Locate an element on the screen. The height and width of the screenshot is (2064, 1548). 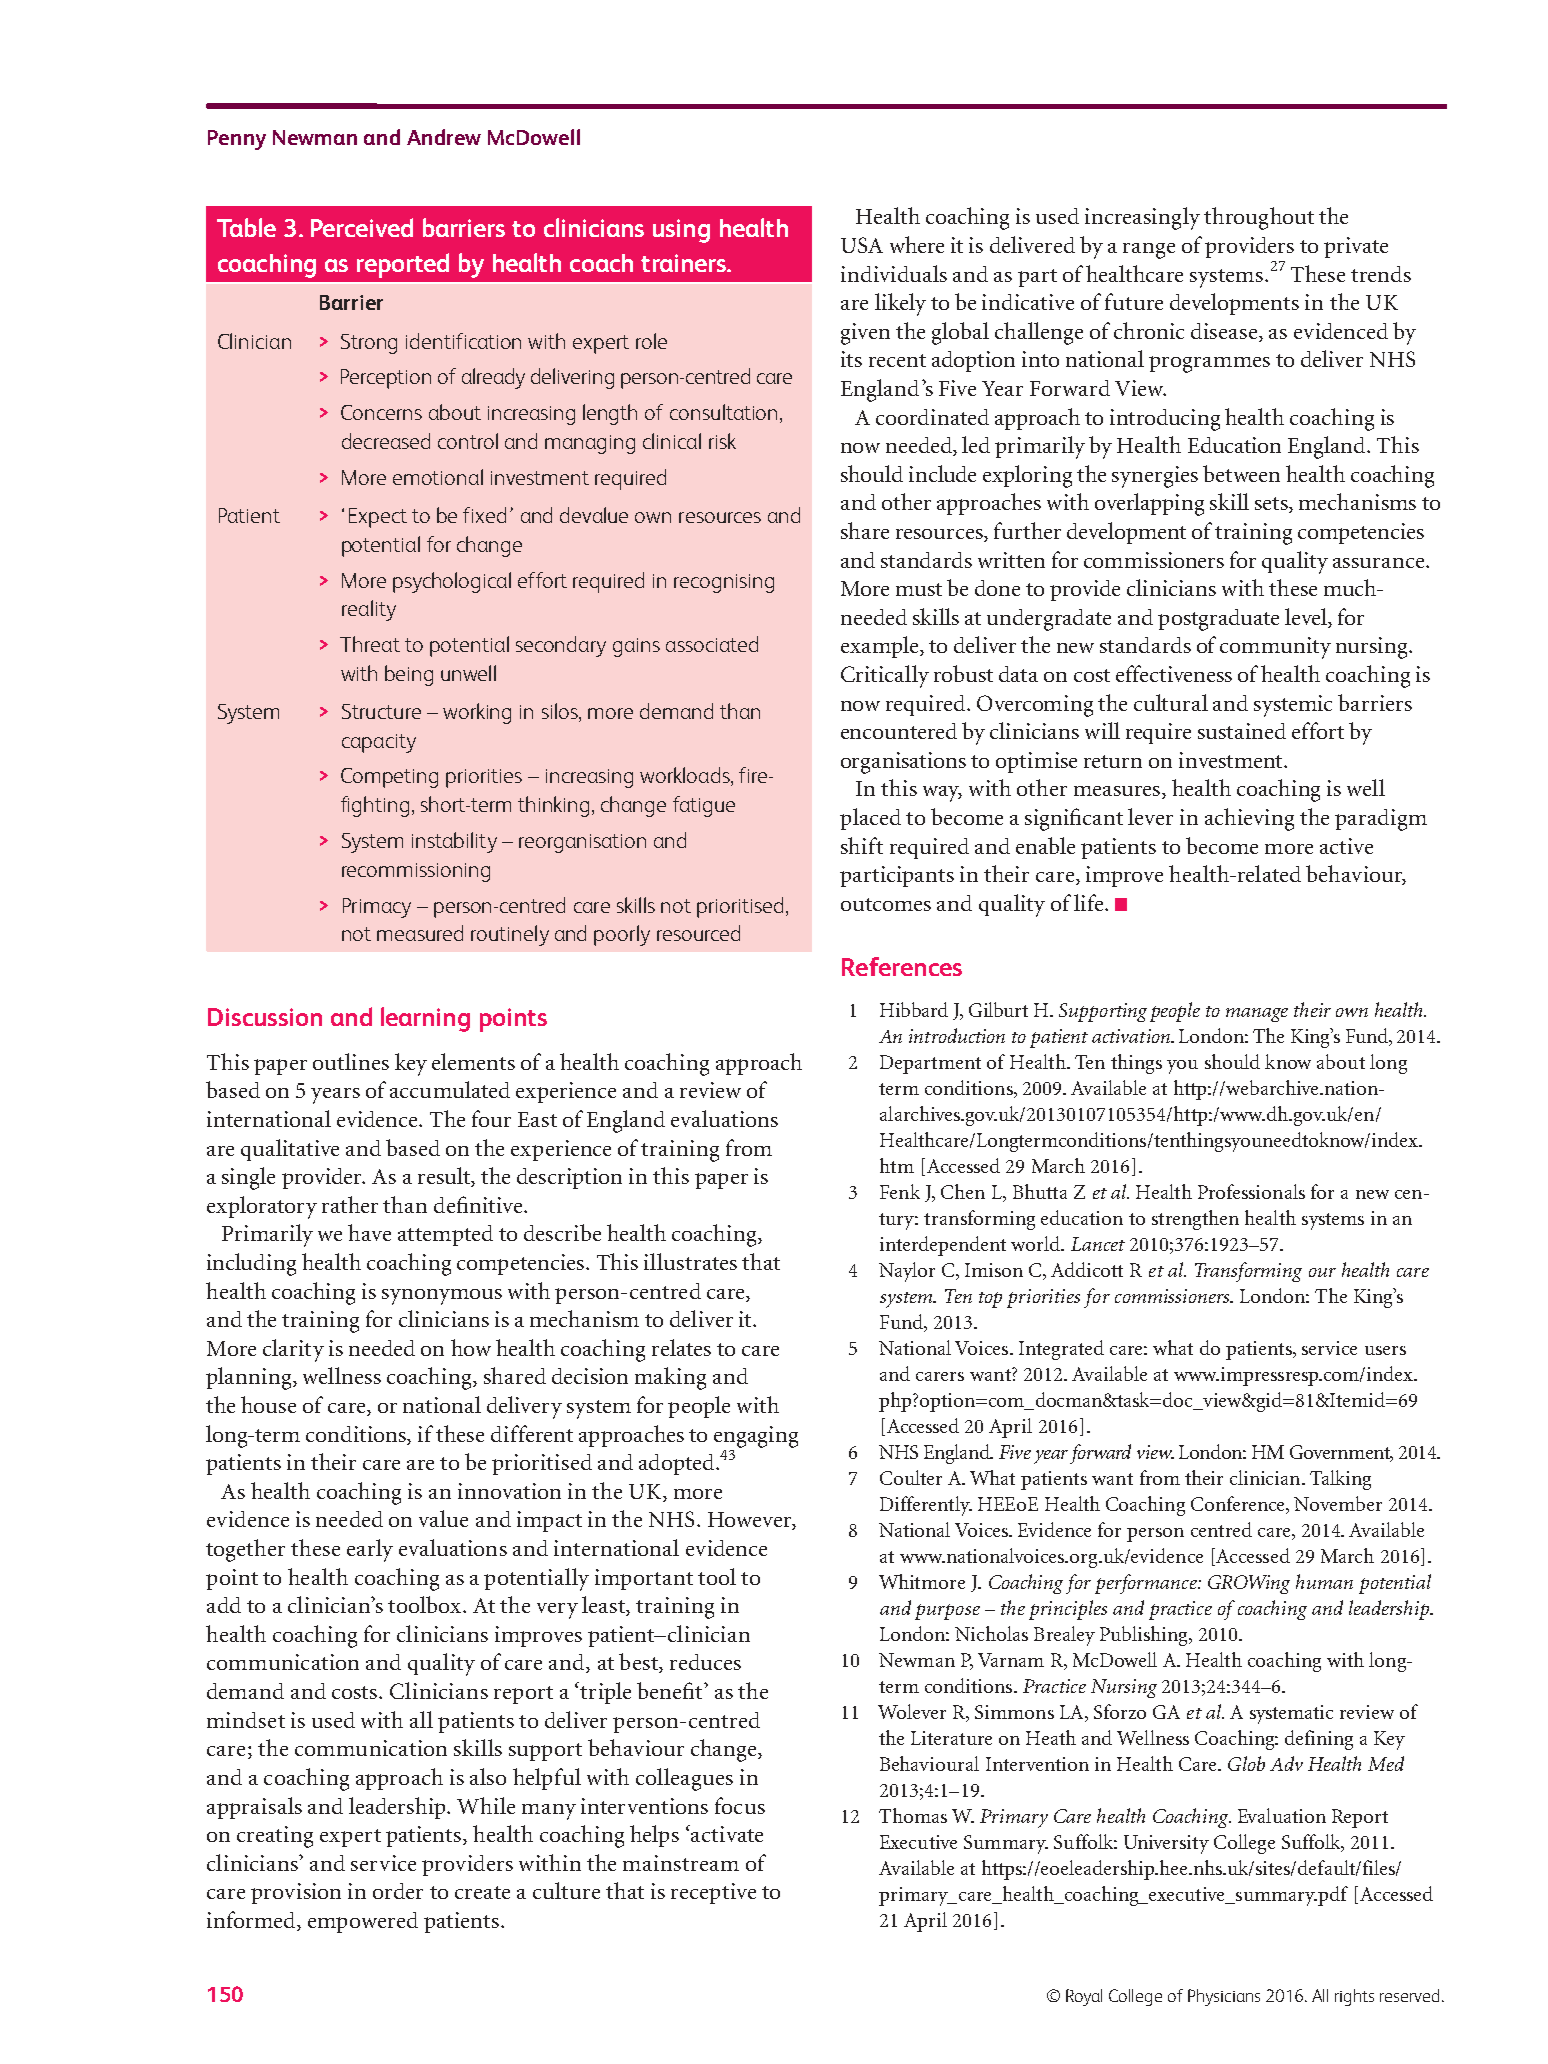
example is located at coordinates (881, 647).
